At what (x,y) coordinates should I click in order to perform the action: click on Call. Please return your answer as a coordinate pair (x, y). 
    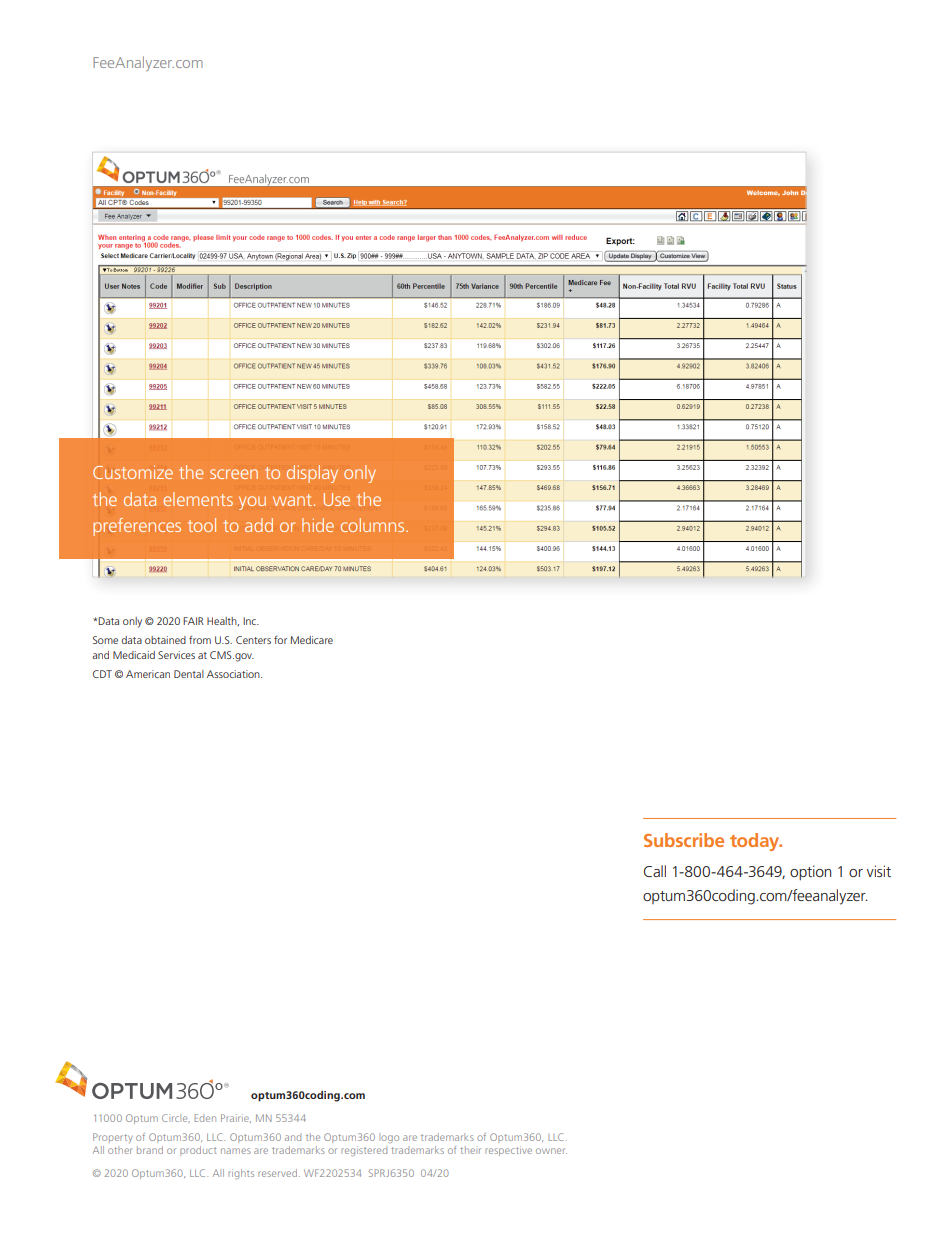
    Looking at the image, I should click on (655, 871).
